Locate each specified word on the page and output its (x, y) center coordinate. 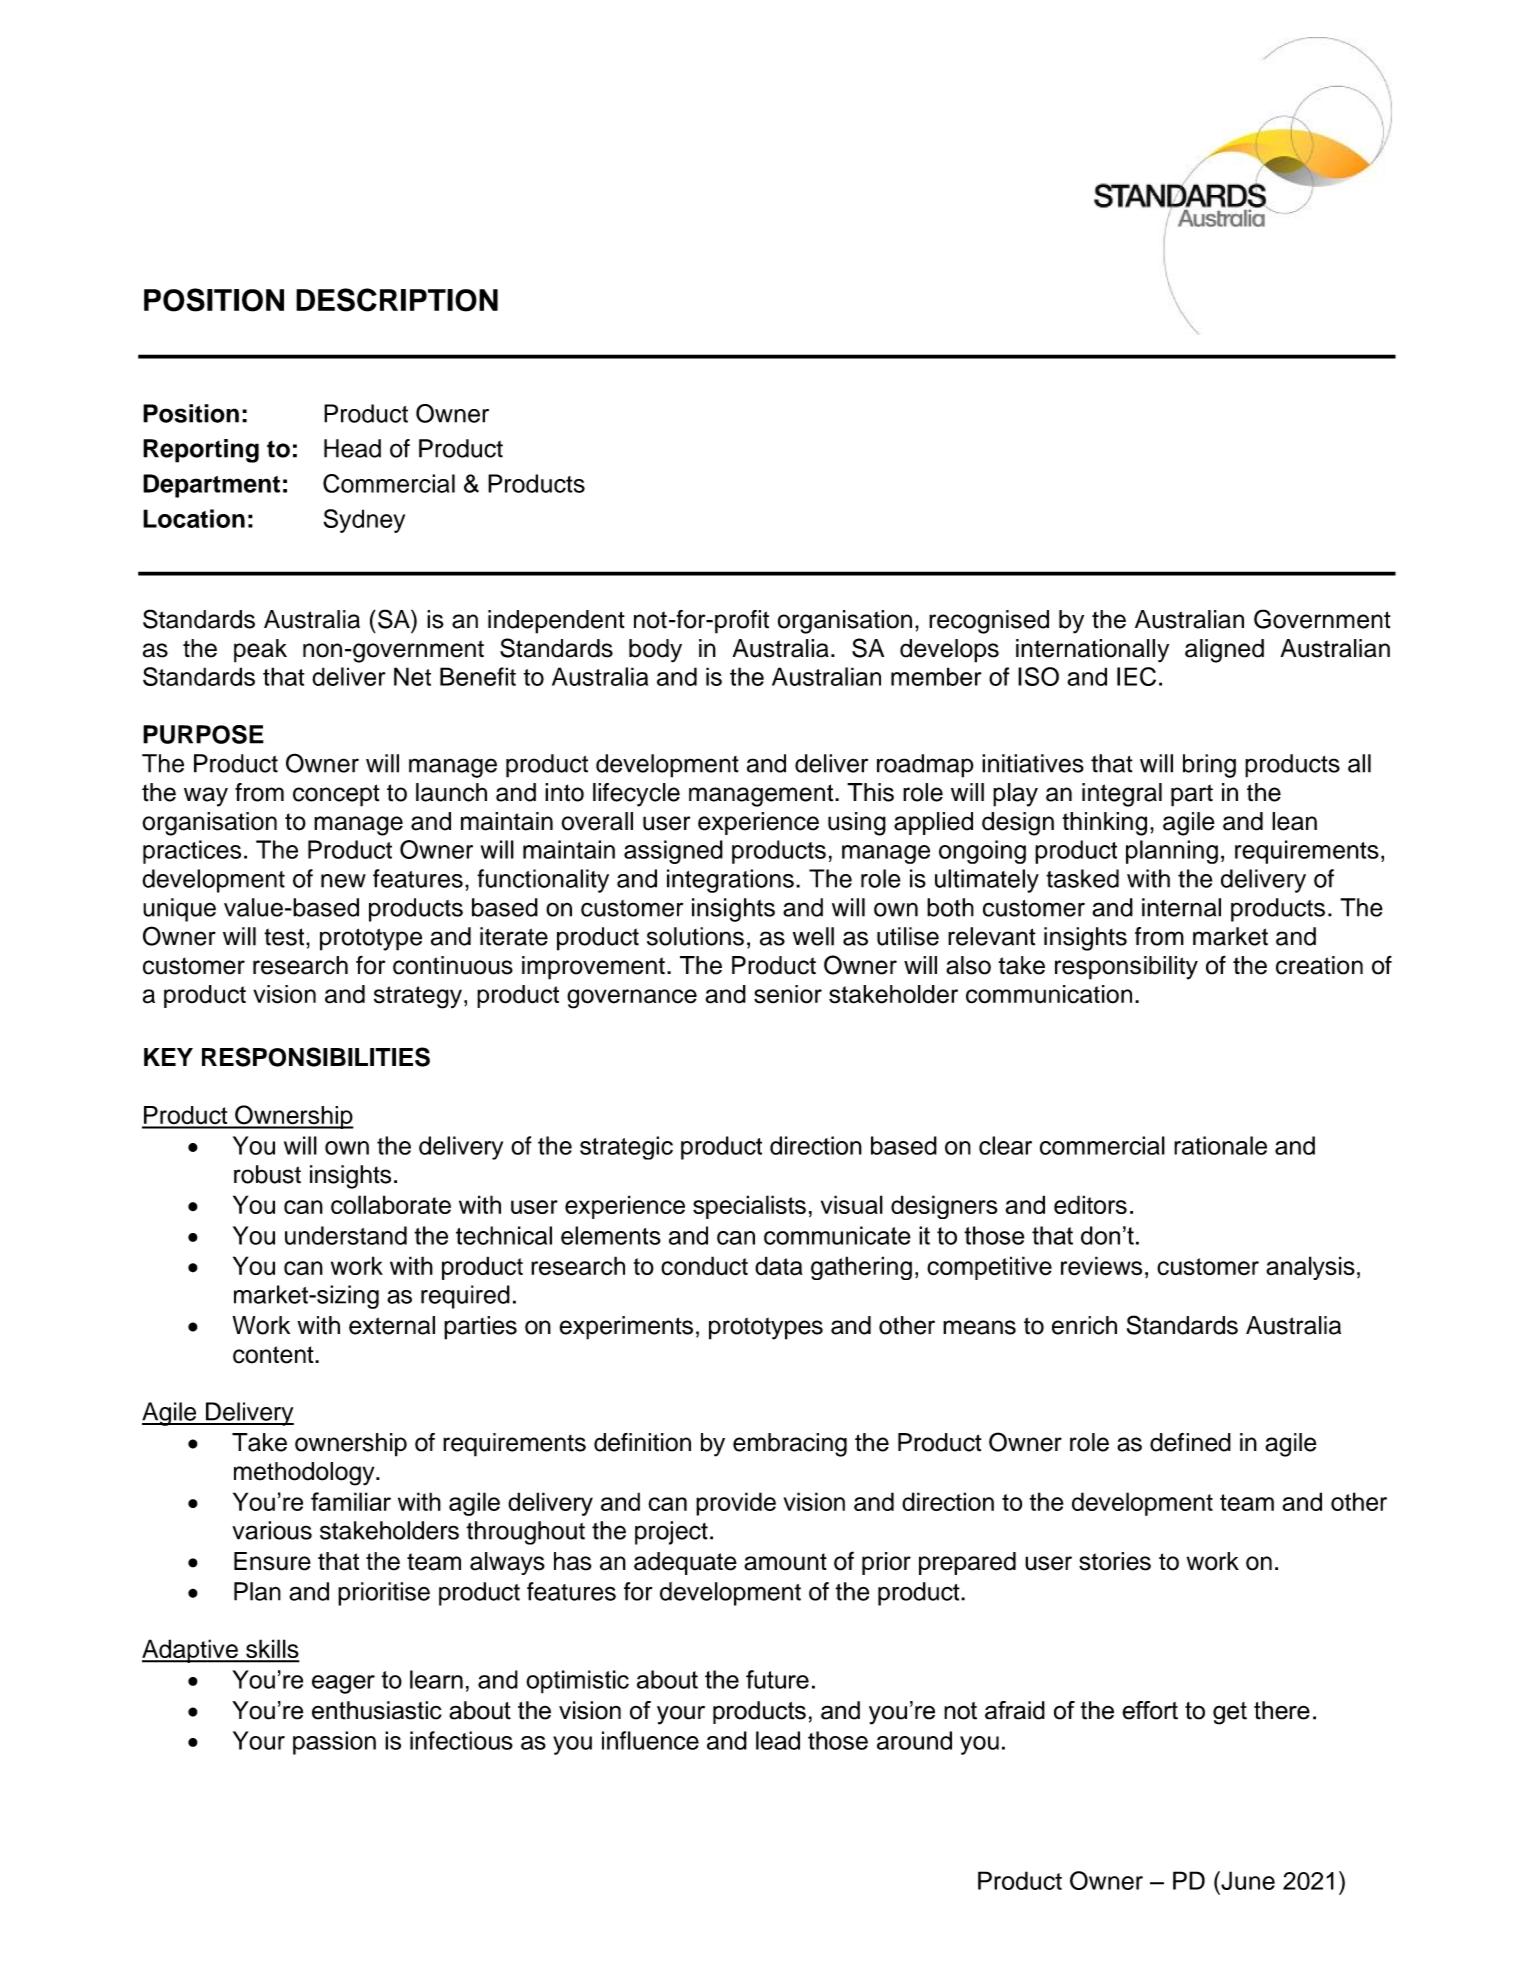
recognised (989, 622)
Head (352, 448)
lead (778, 1740)
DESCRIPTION (397, 300)
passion (334, 1743)
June (1247, 1880)
